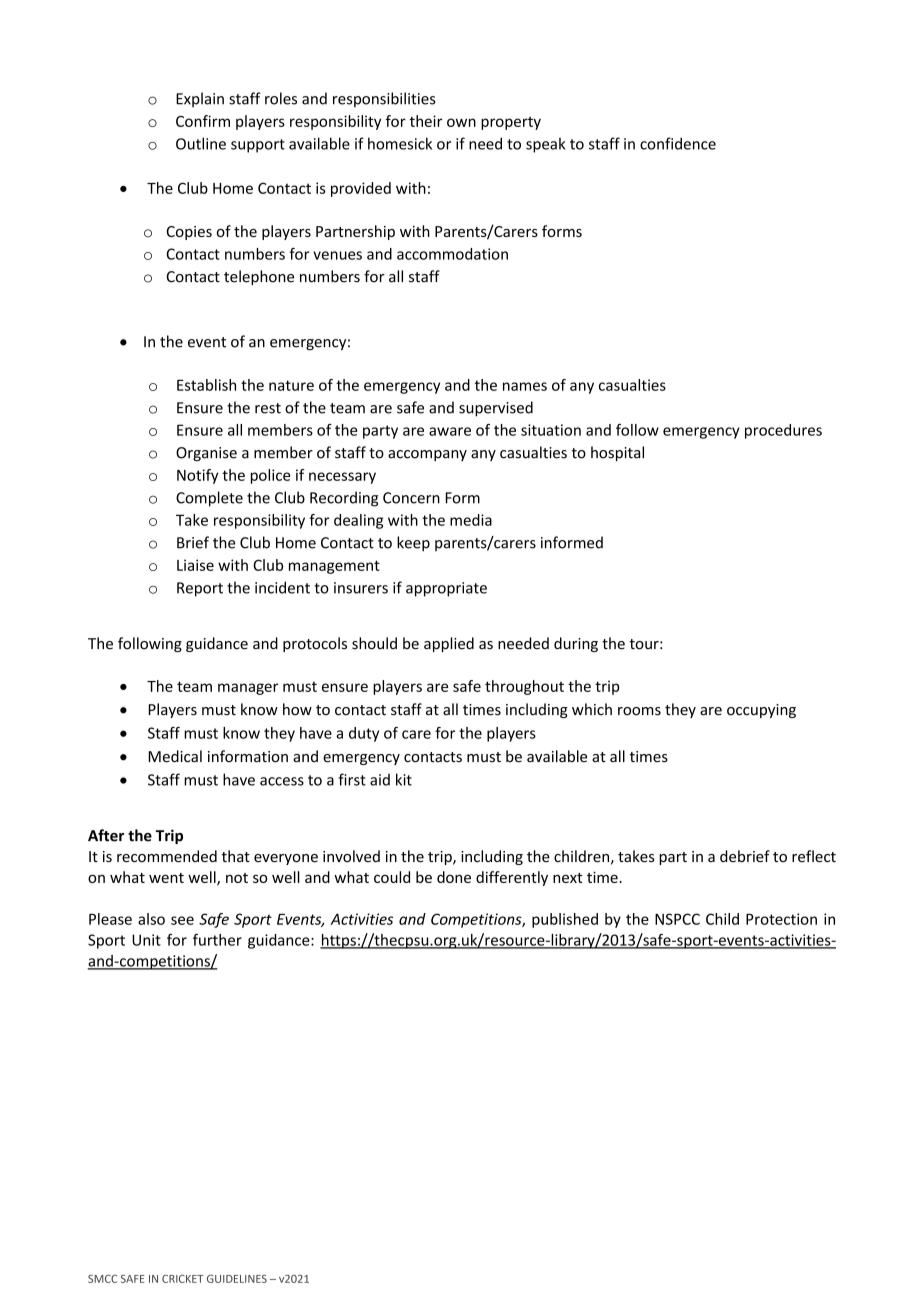  I want to click on published, so click(565, 920).
